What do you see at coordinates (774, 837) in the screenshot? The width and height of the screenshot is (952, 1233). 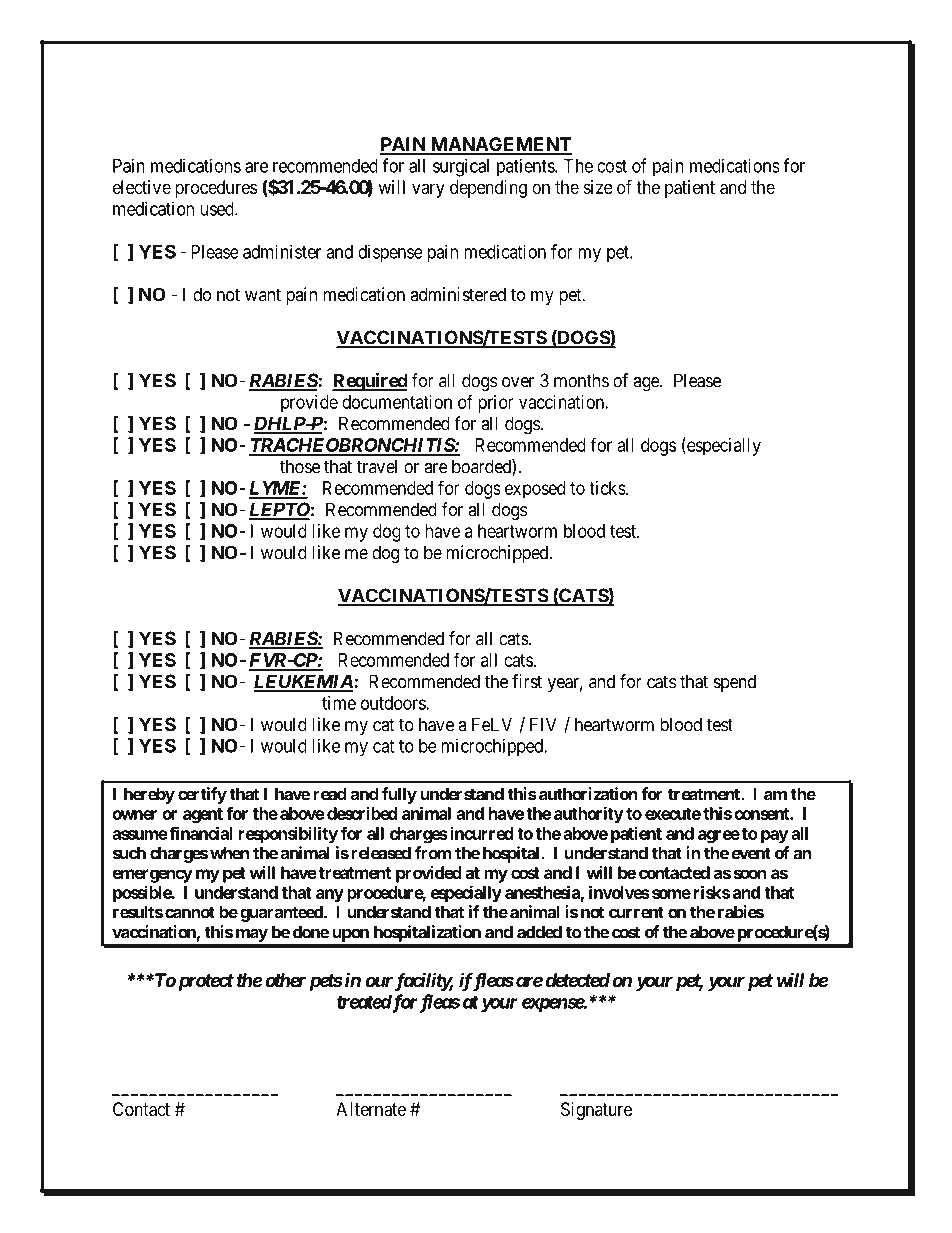 I see `pay` at bounding box center [774, 837].
